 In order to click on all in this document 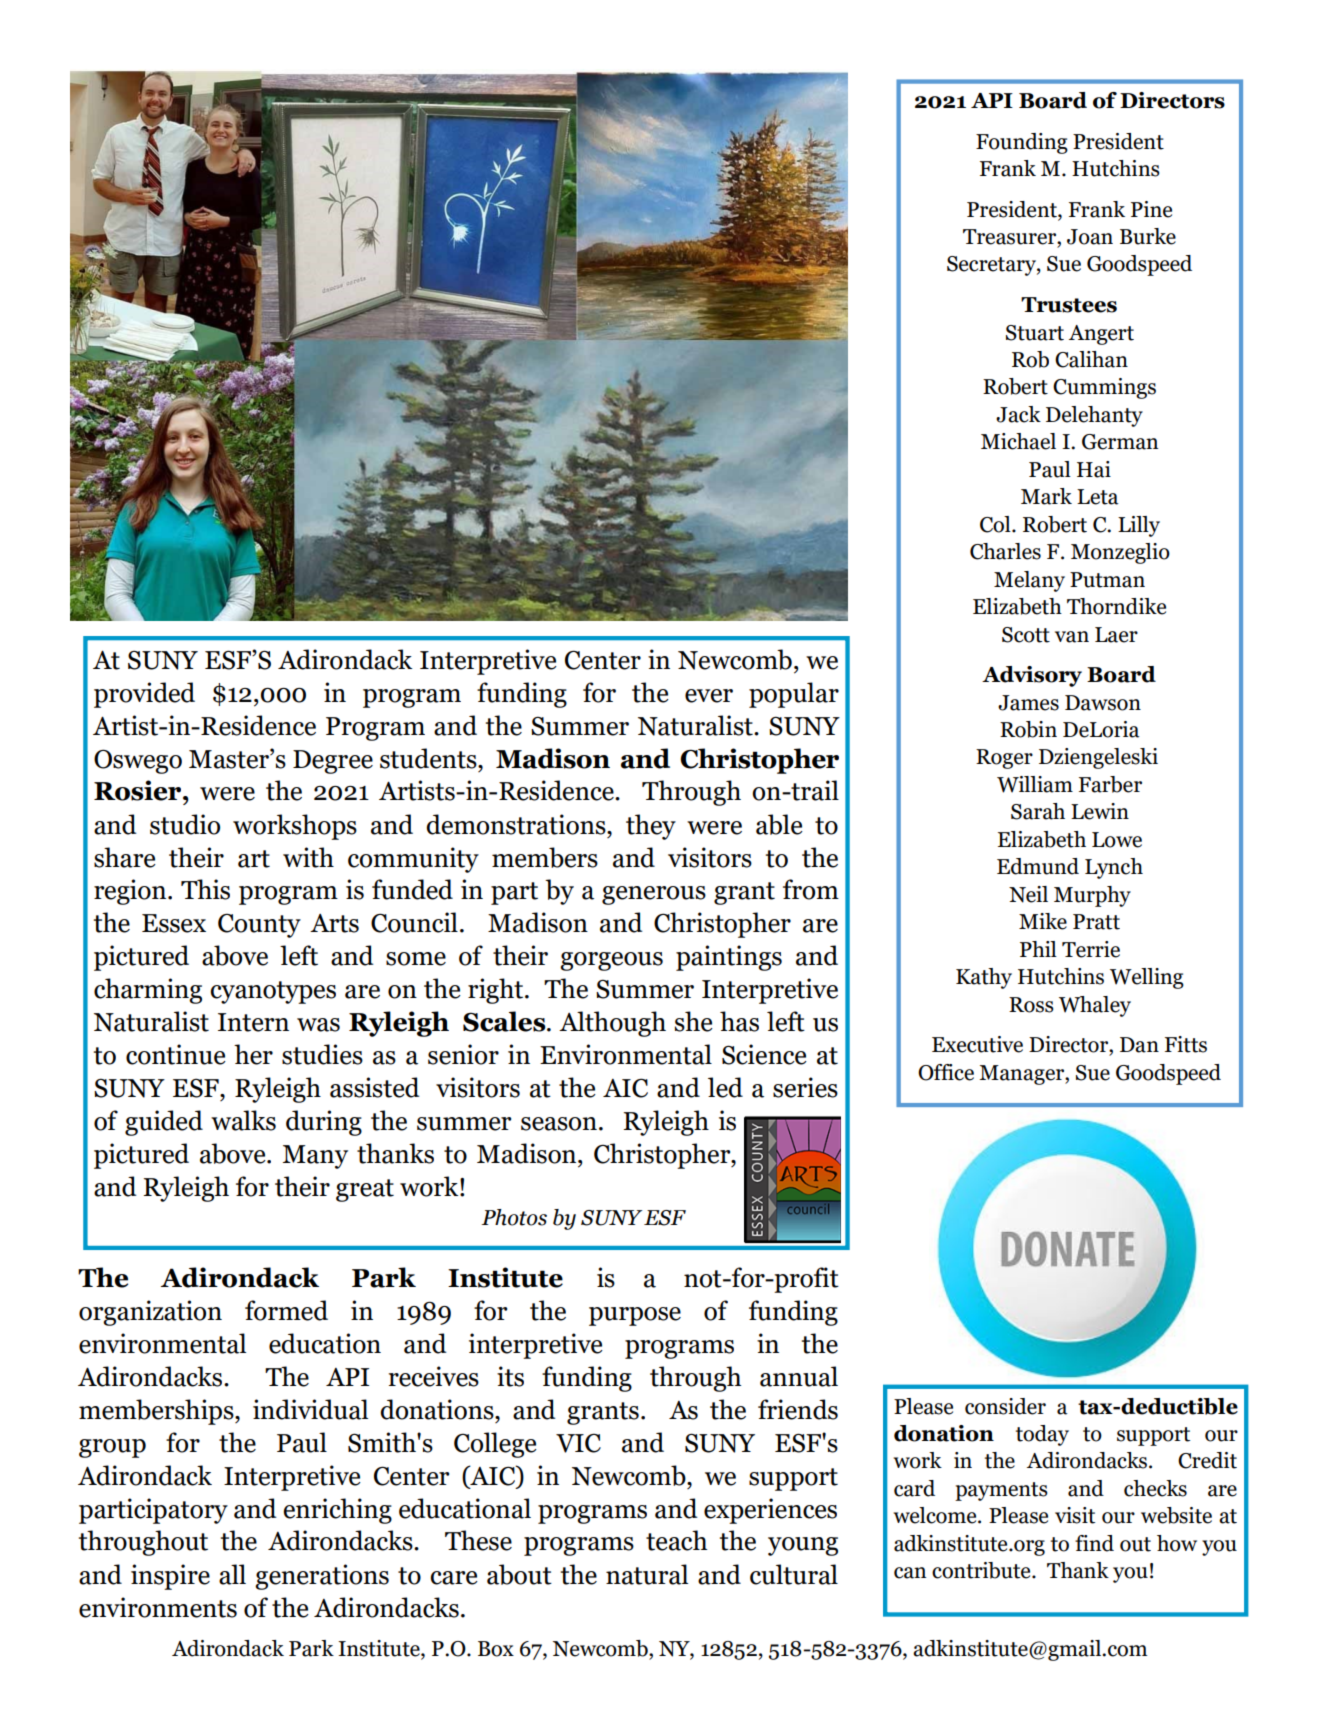, I will do `click(232, 1574)`.
